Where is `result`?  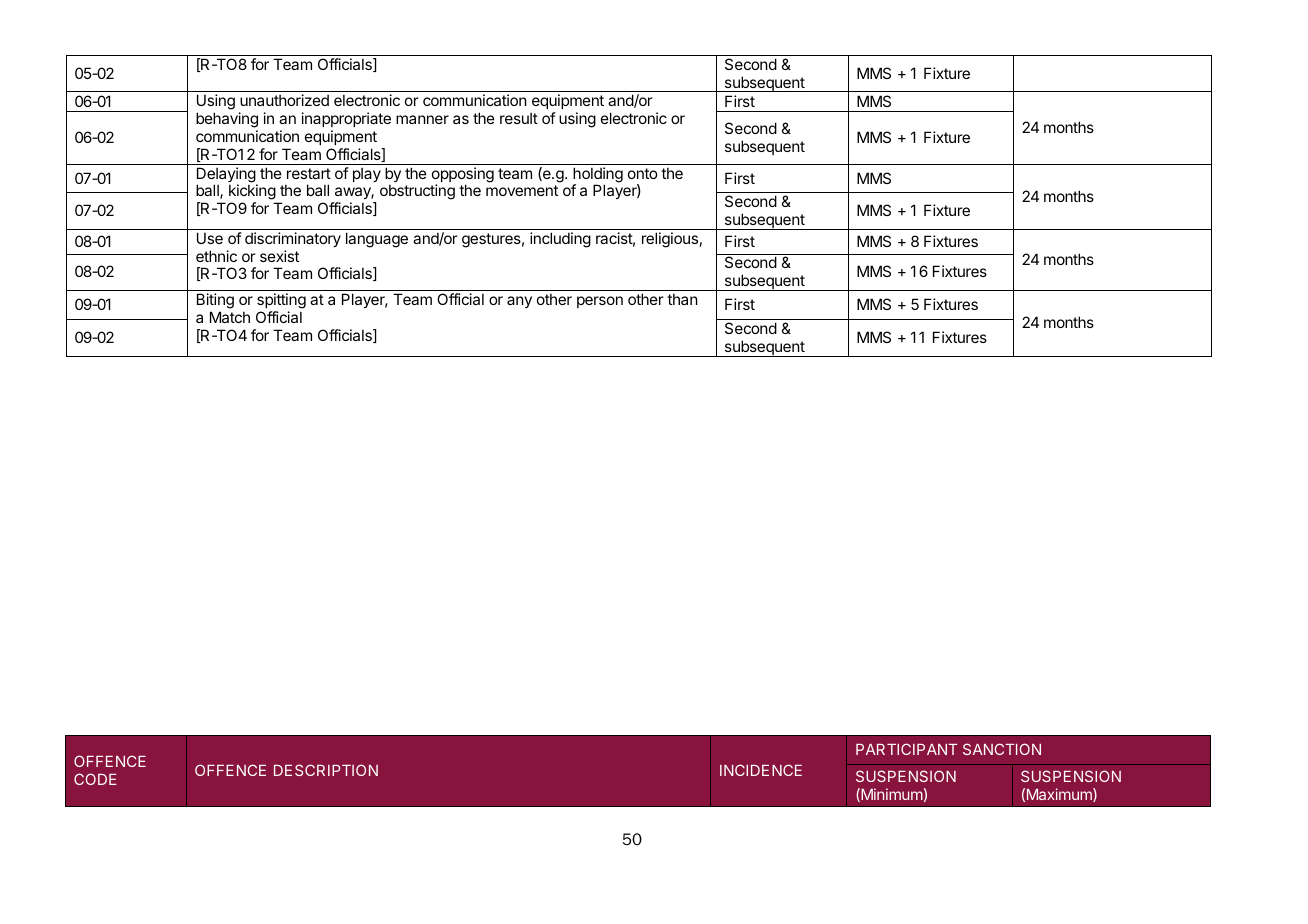 result is located at coordinates (519, 118).
